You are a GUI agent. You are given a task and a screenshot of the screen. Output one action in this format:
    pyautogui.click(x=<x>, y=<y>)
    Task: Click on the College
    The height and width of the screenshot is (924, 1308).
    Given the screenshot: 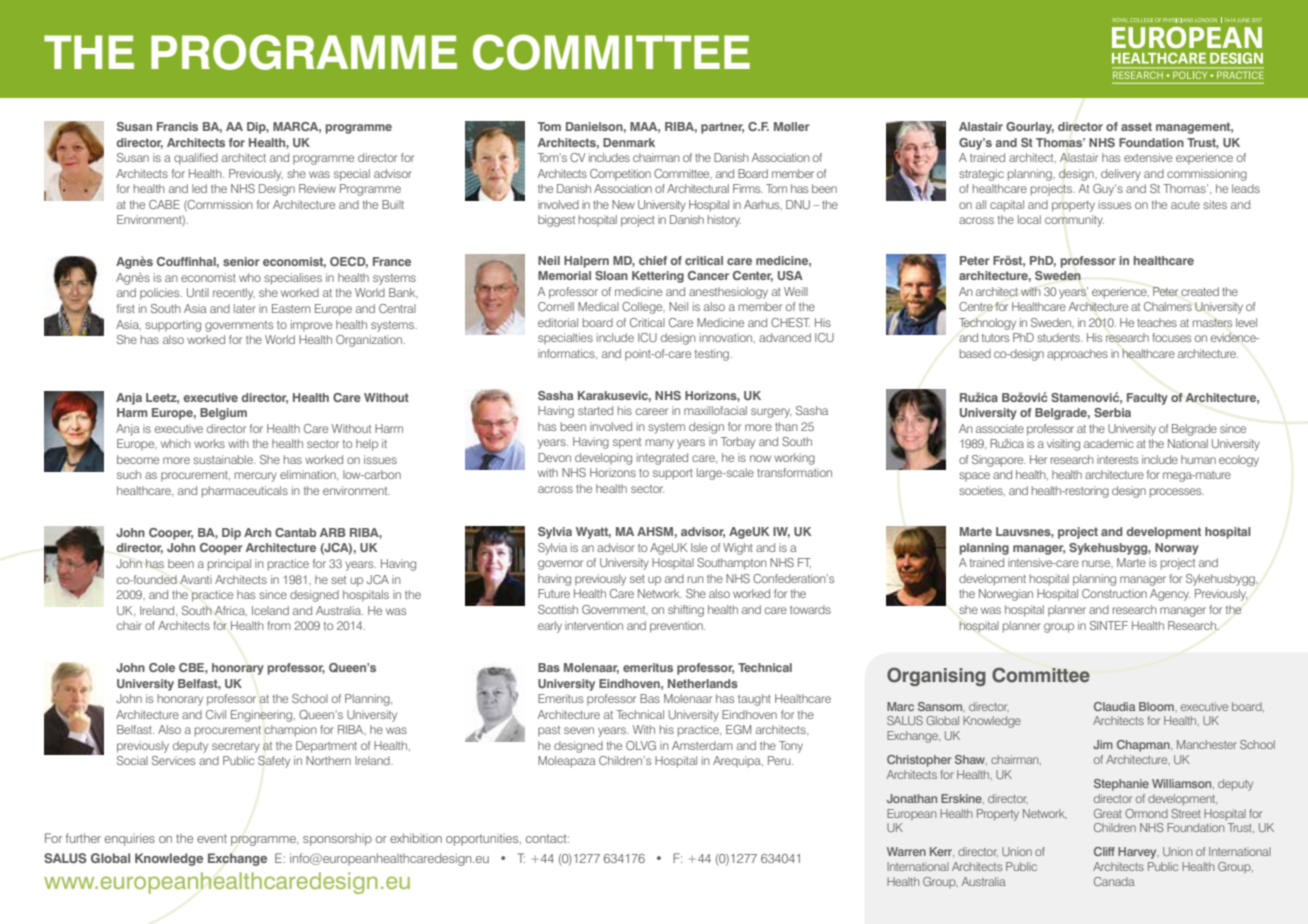 What is the action you would take?
    pyautogui.click(x=643, y=308)
